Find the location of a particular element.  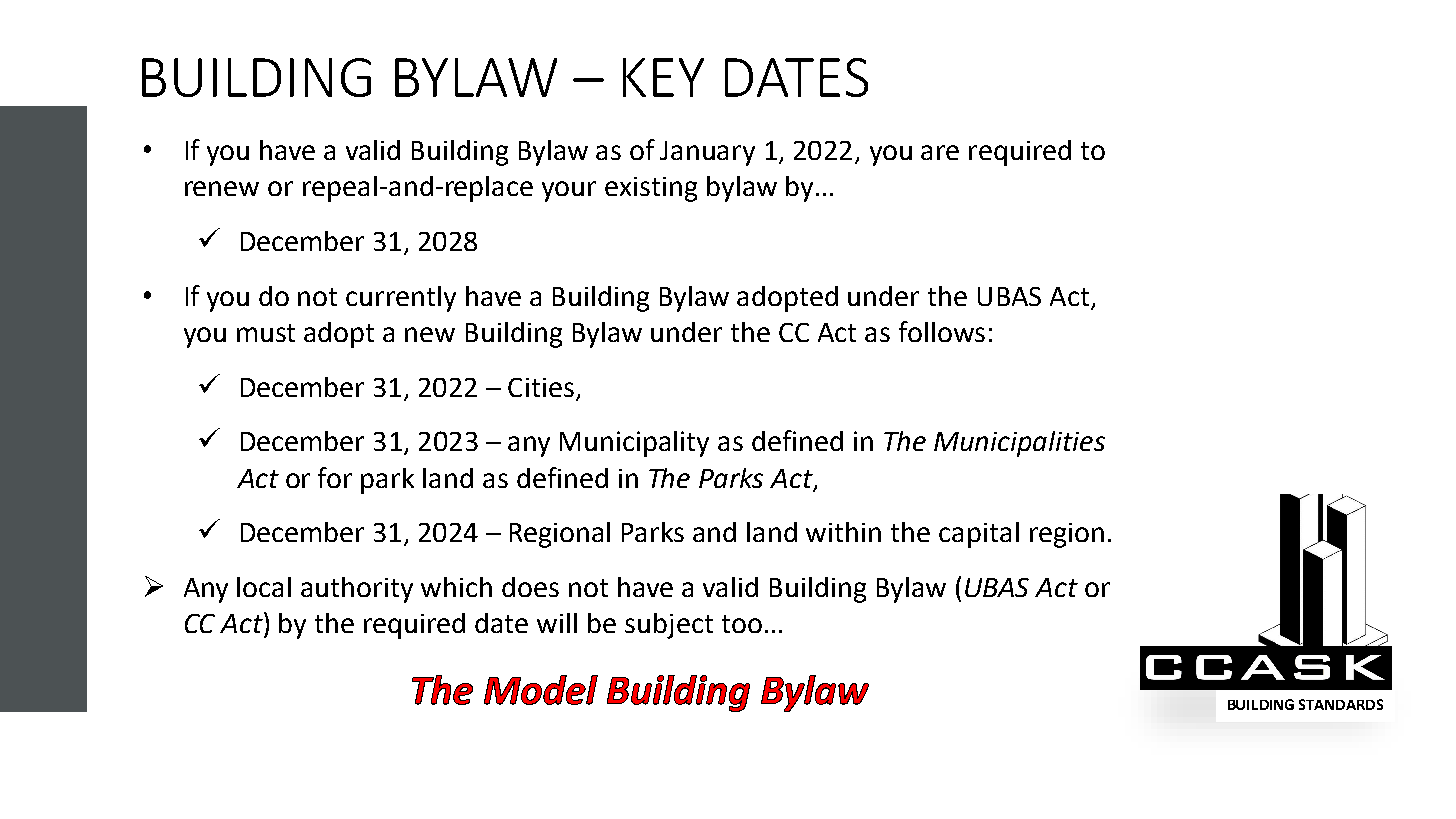

are is located at coordinates (940, 152).
